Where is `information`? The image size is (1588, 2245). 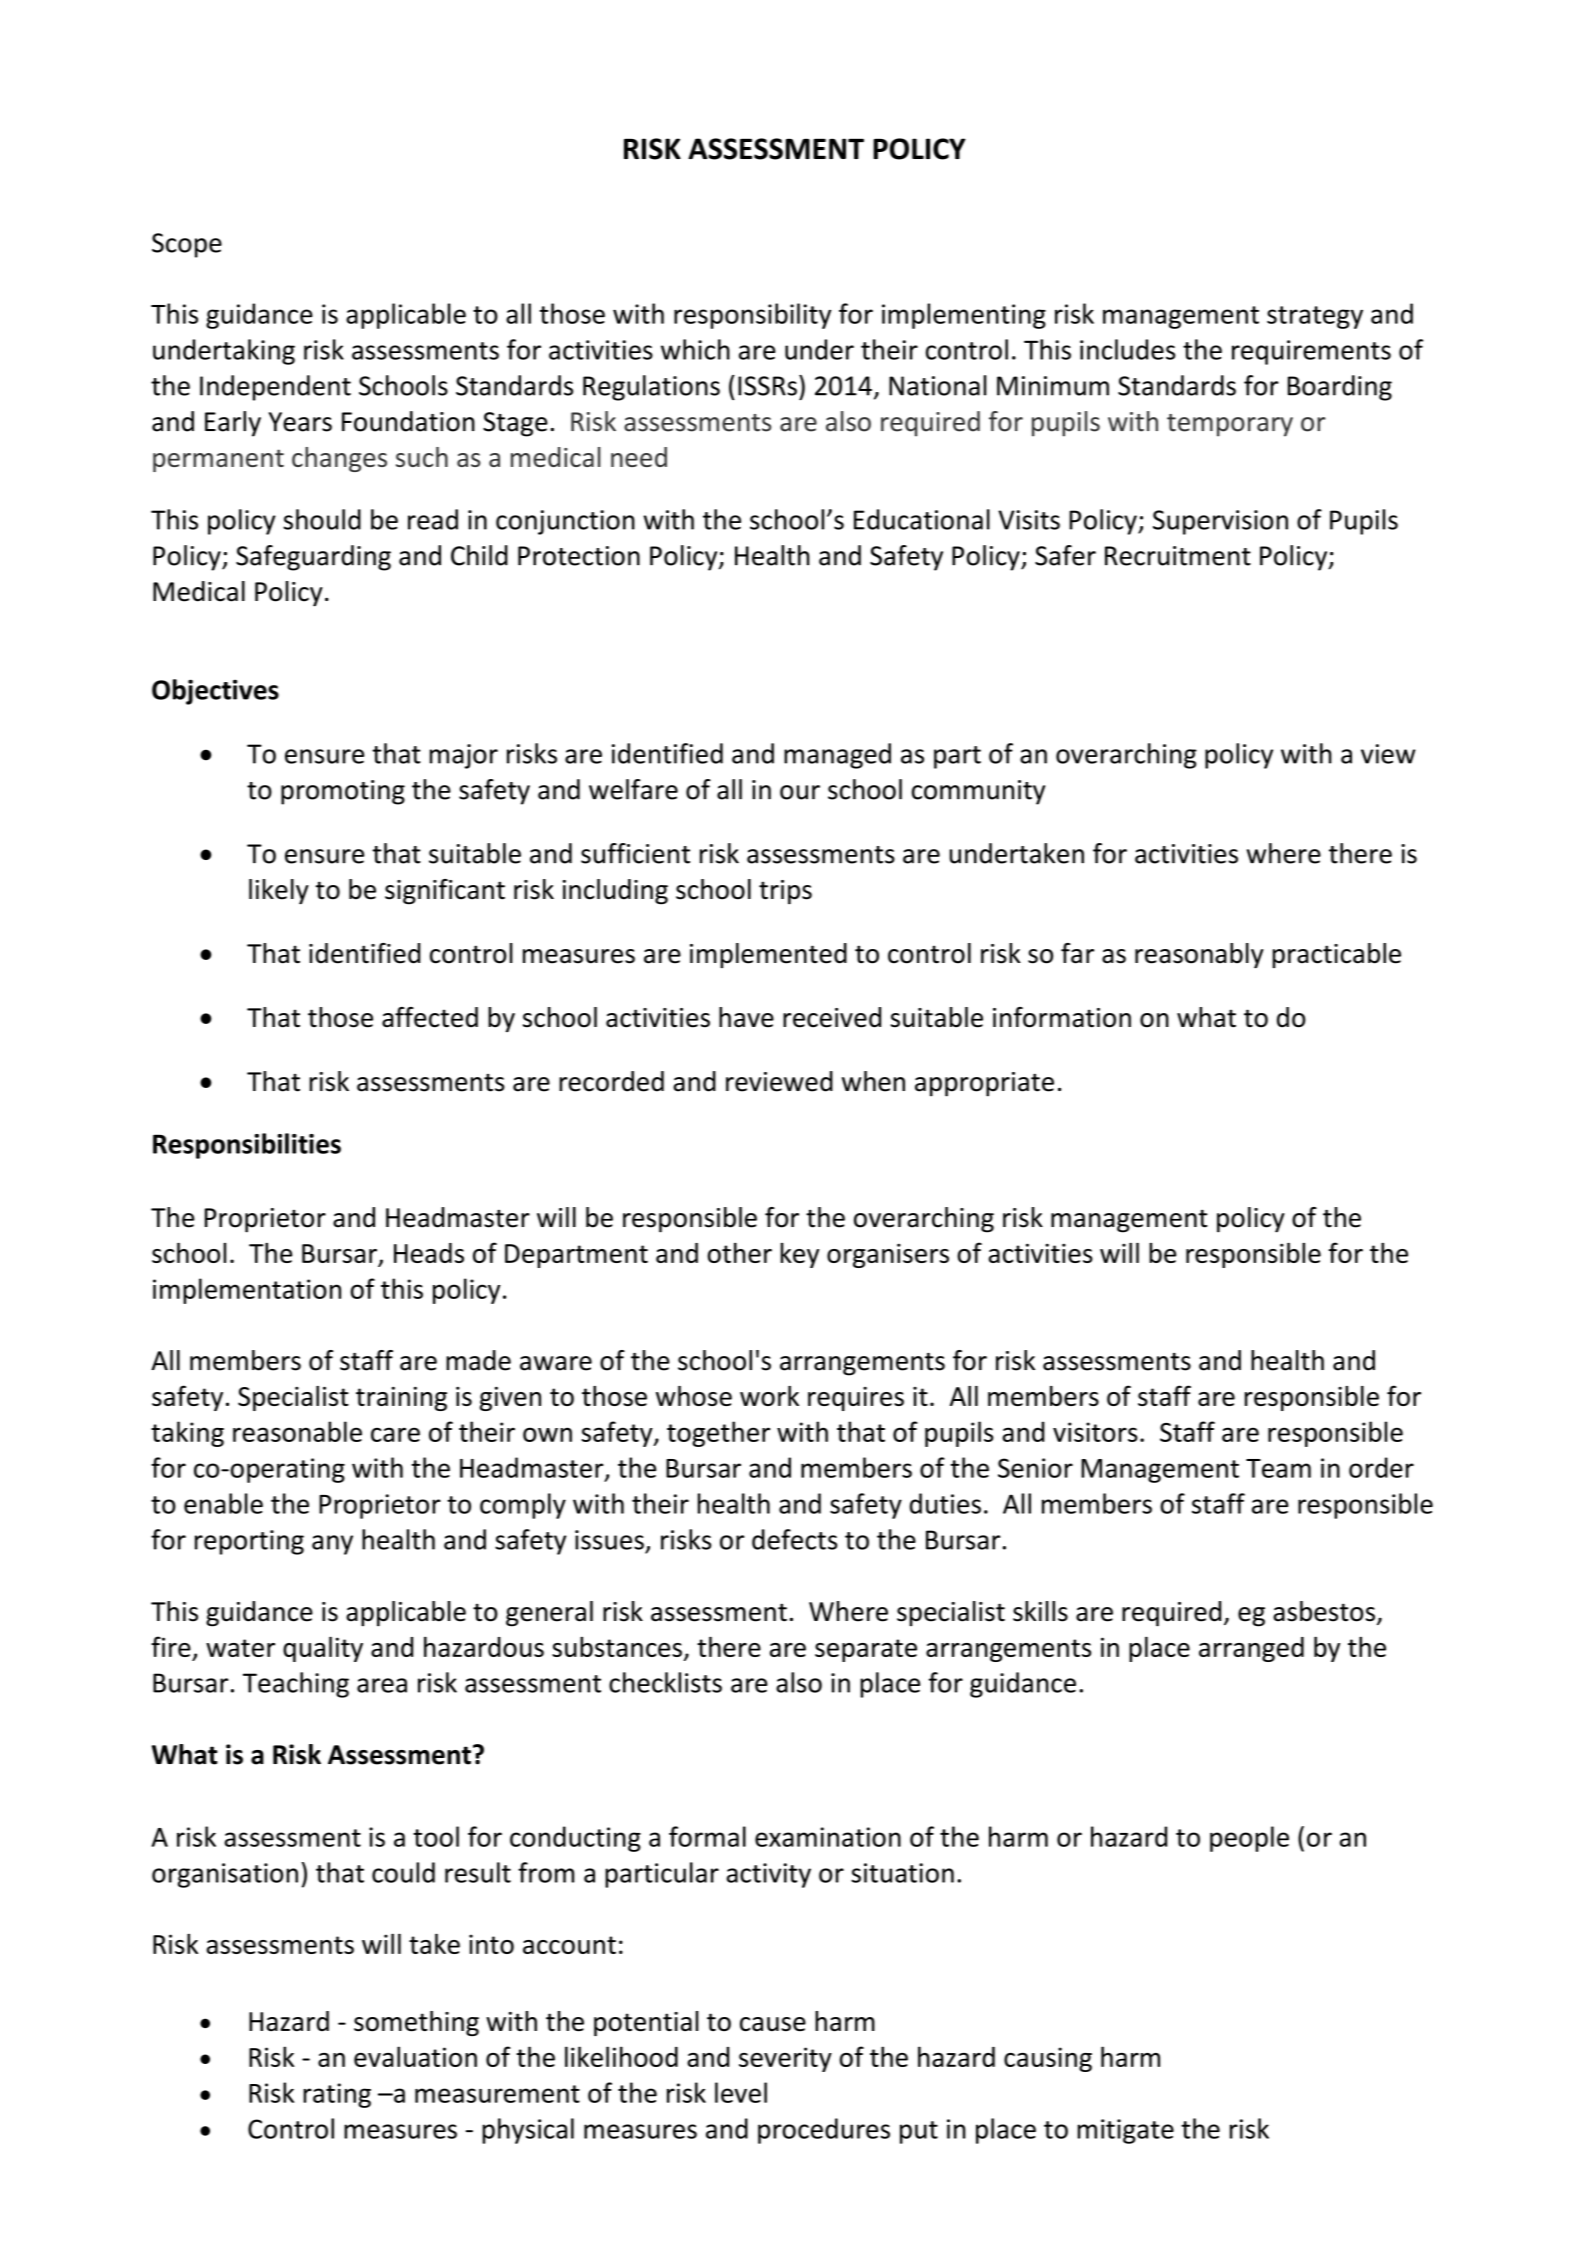
information is located at coordinates (1062, 1017).
